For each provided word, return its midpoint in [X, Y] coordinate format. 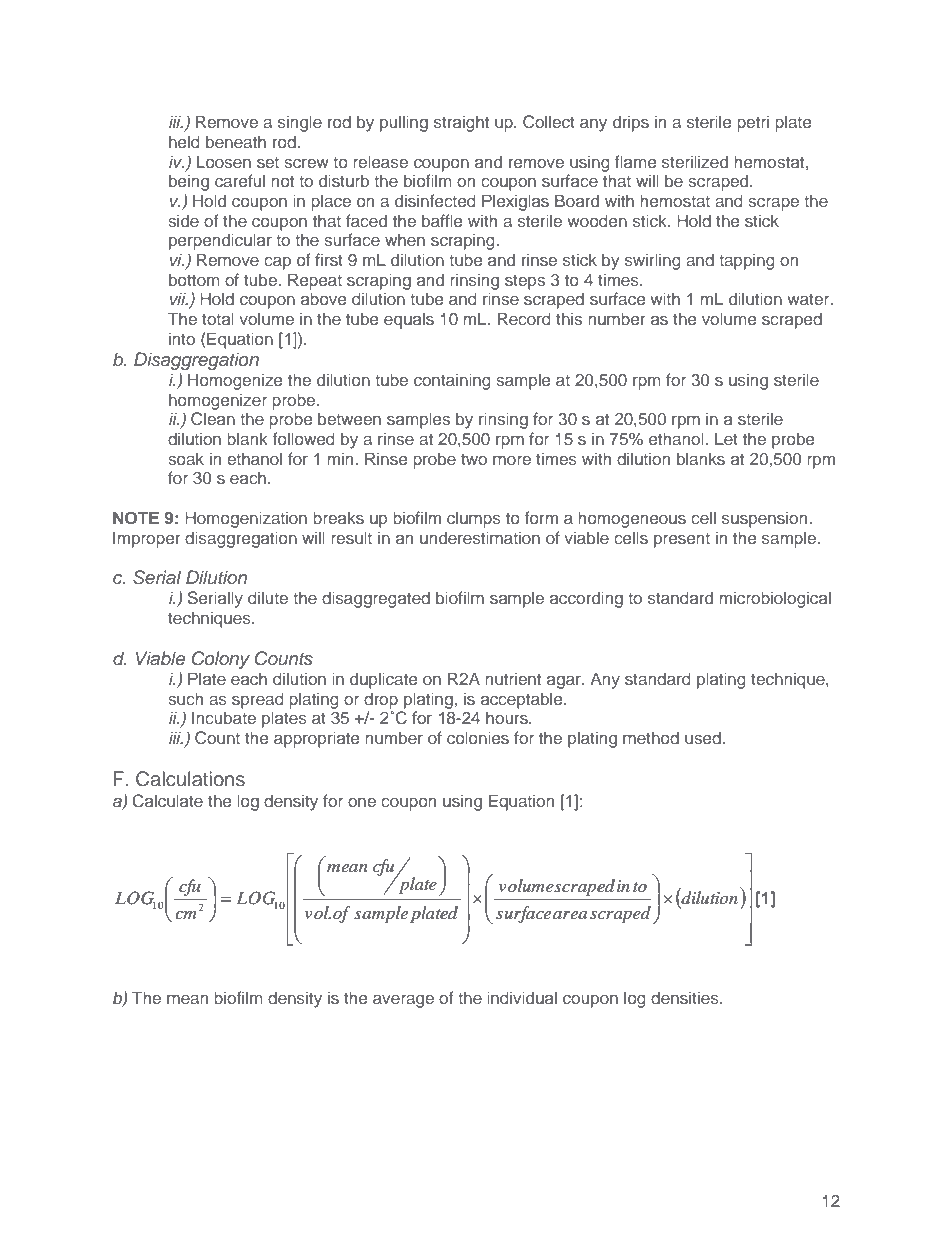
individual [522, 997]
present [682, 540]
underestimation [480, 537]
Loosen [224, 161]
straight [461, 123]
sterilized [695, 161]
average [403, 1001]
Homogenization [246, 519]
